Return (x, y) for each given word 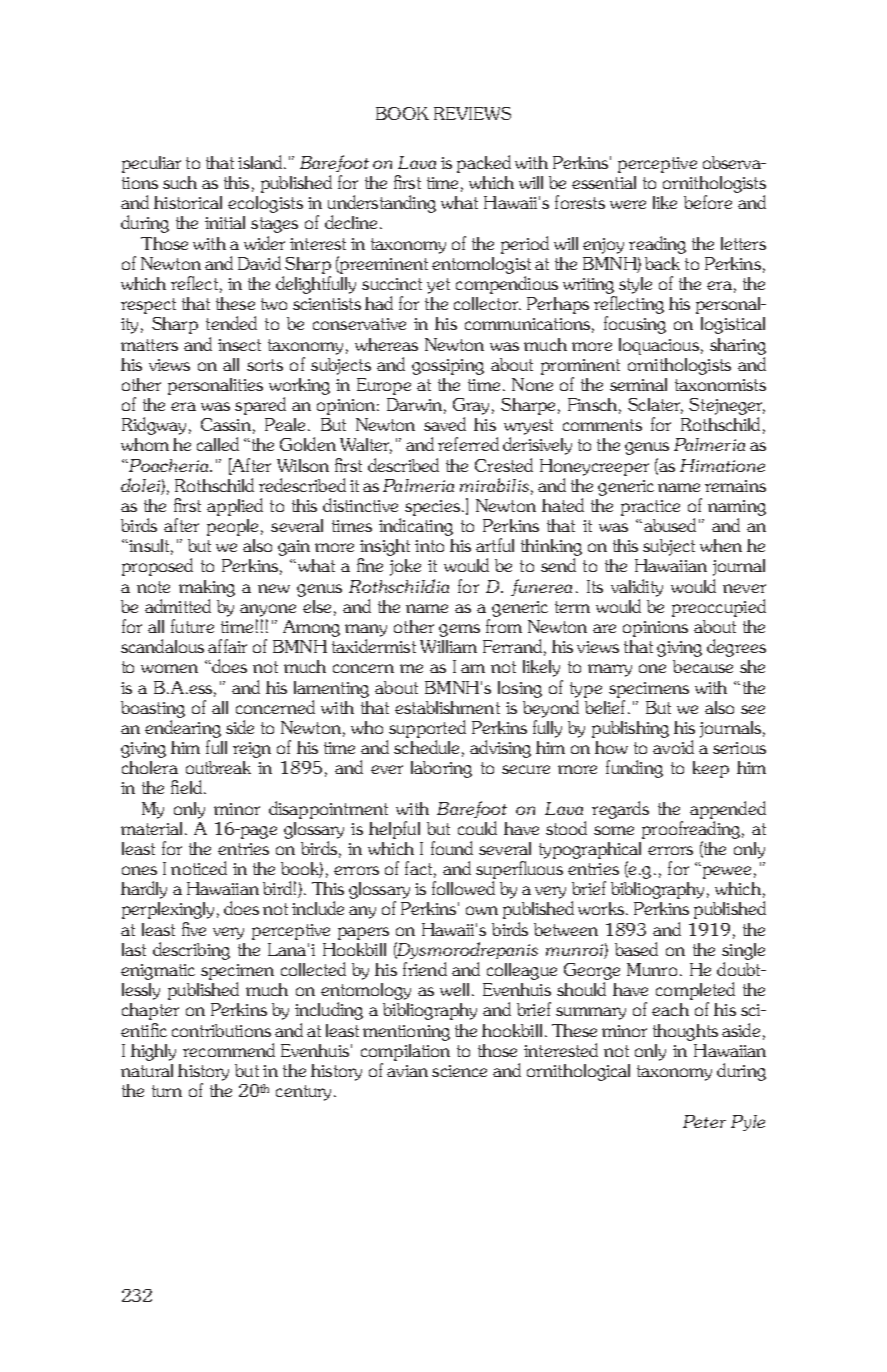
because (703, 666)
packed (484, 164)
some (614, 830)
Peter (704, 1121)
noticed (199, 868)
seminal (638, 384)
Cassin (226, 424)
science (459, 1071)
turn (167, 1091)
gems (459, 630)
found (452, 848)
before (708, 202)
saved (445, 424)
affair (227, 646)
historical (188, 202)
